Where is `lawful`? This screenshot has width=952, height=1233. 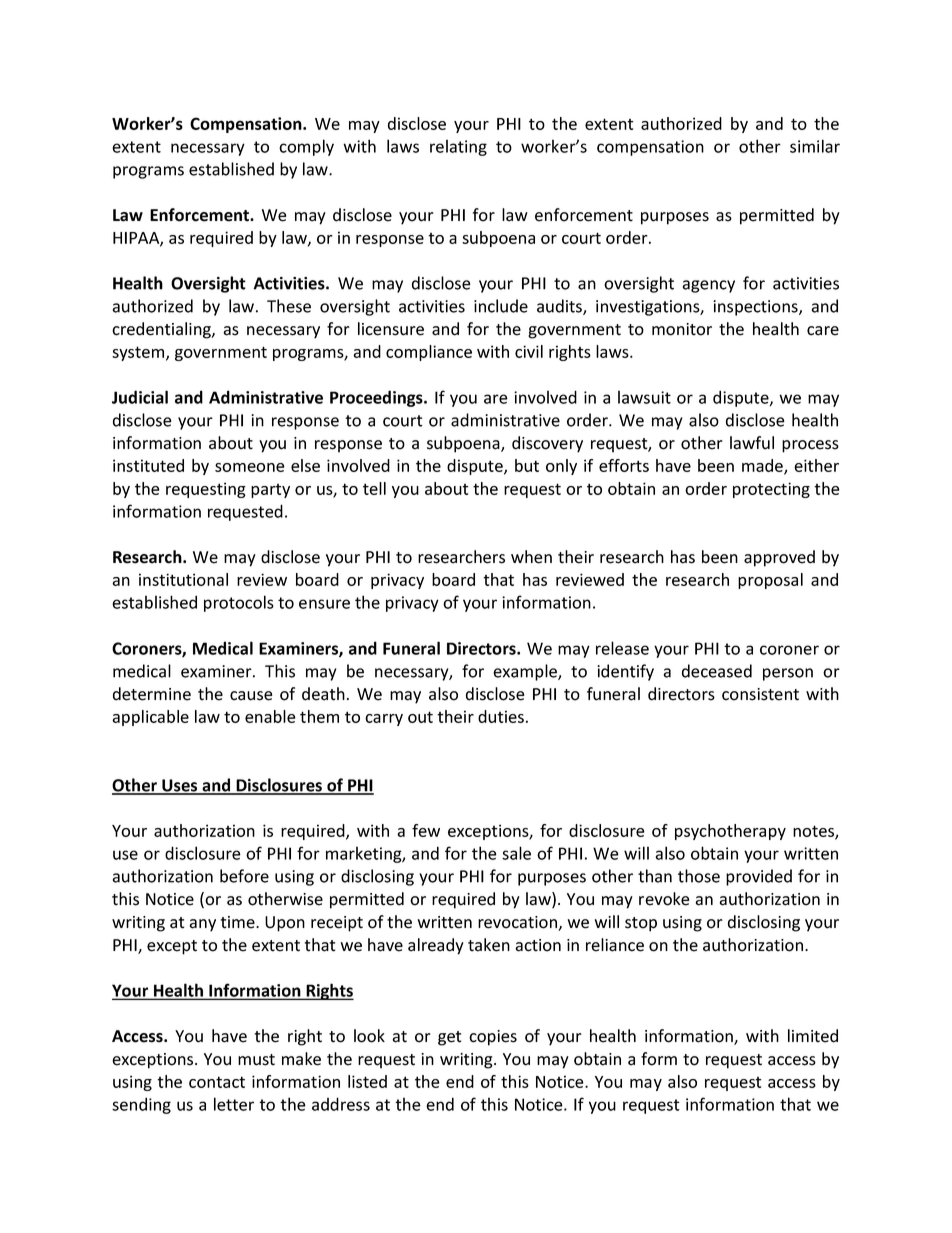
lawful is located at coordinates (752, 443).
